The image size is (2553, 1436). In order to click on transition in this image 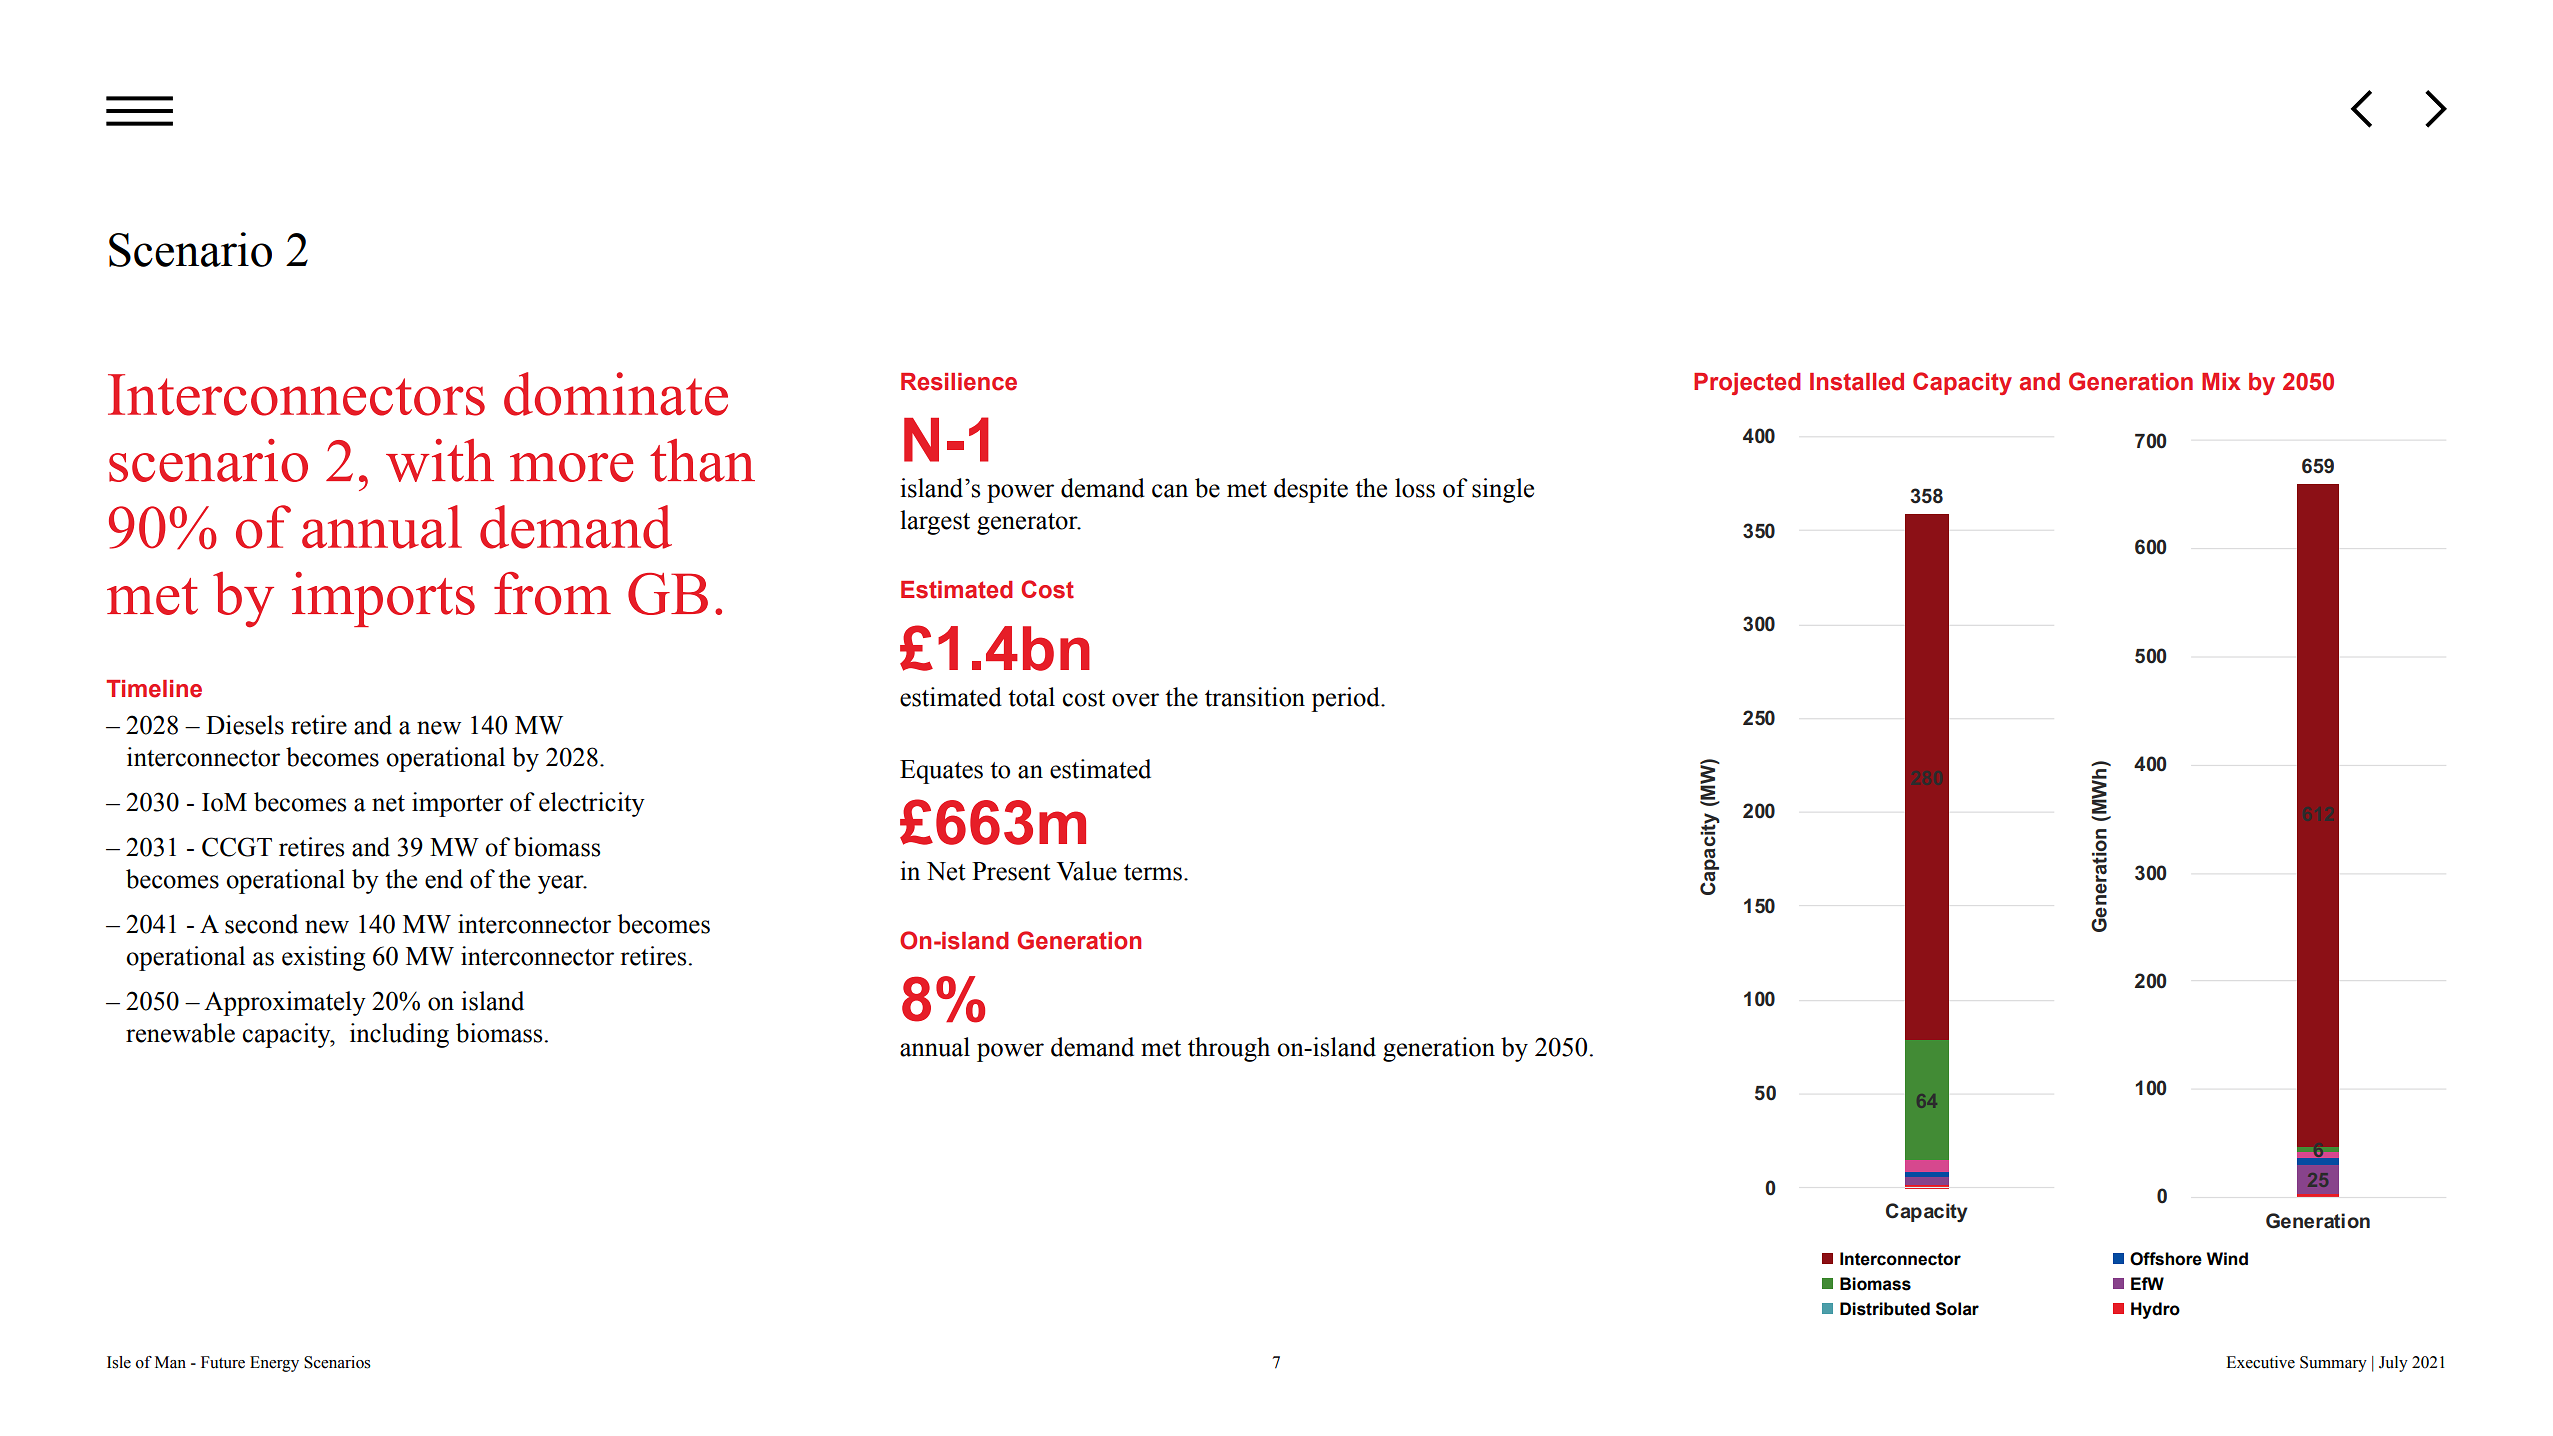, I will do `click(1255, 697)`.
